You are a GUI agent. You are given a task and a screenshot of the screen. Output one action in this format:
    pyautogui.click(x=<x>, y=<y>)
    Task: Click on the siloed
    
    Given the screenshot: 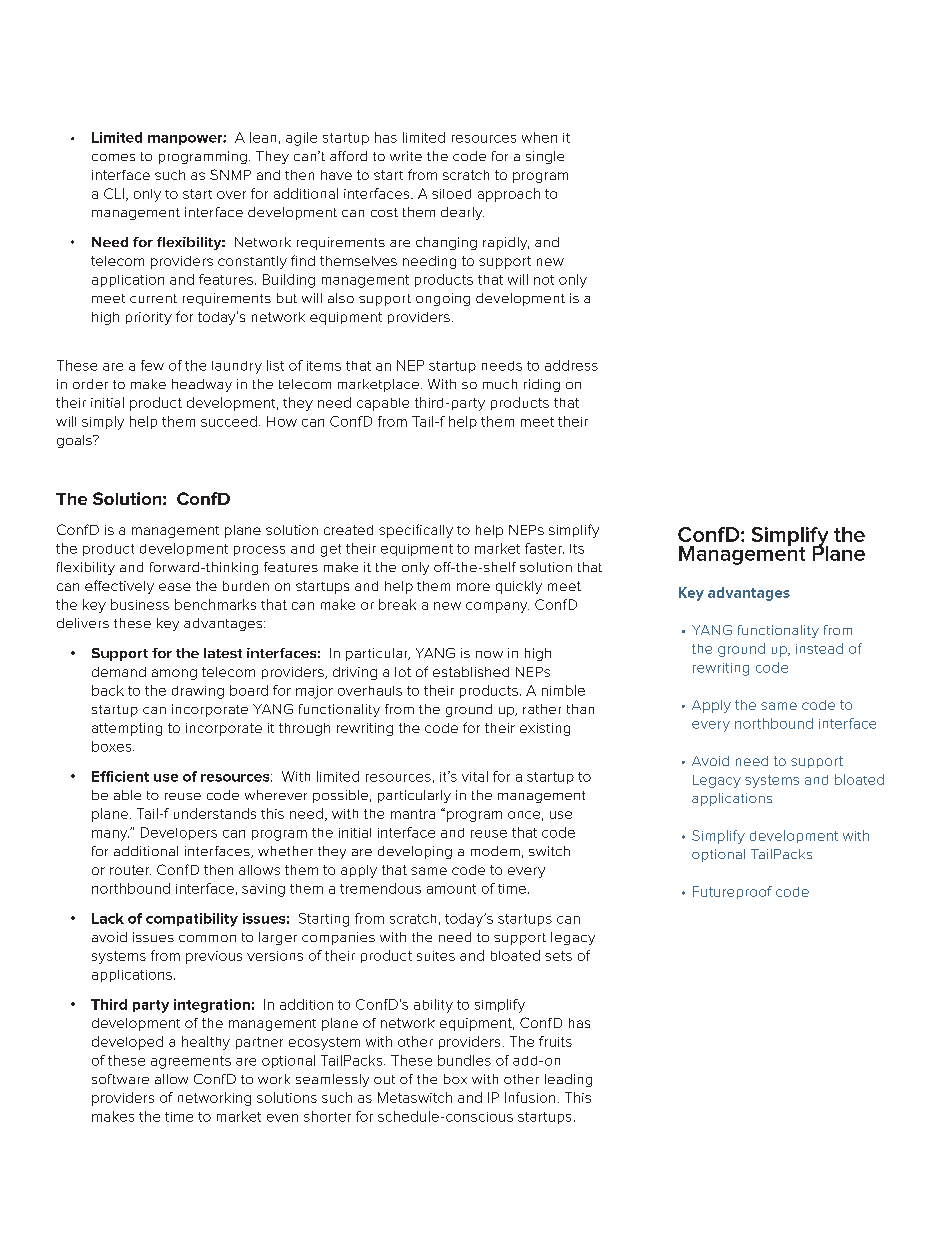 What is the action you would take?
    pyautogui.click(x=451, y=194)
